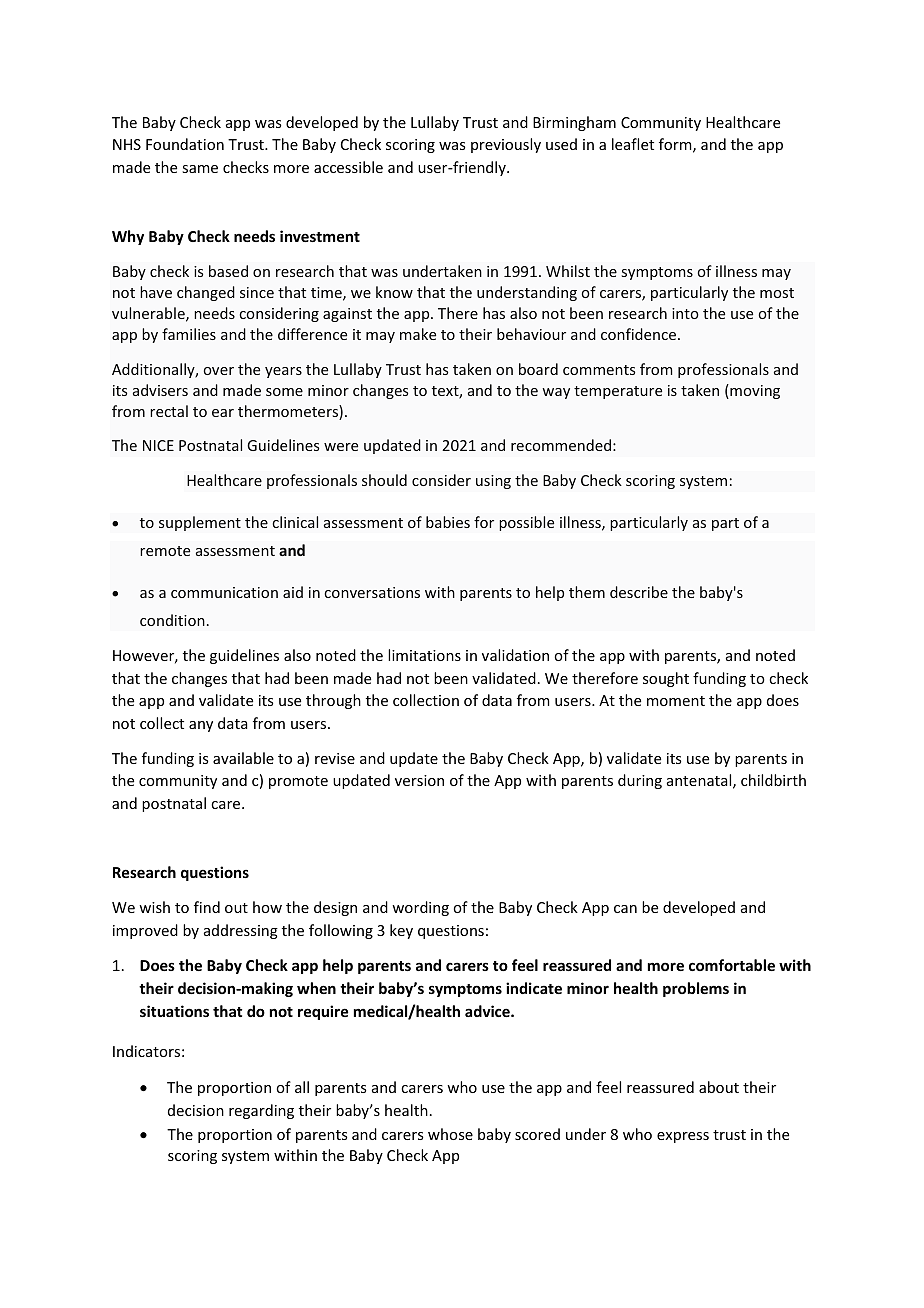 Image resolution: width=924 pixels, height=1308 pixels. I want to click on whose, so click(450, 1134).
